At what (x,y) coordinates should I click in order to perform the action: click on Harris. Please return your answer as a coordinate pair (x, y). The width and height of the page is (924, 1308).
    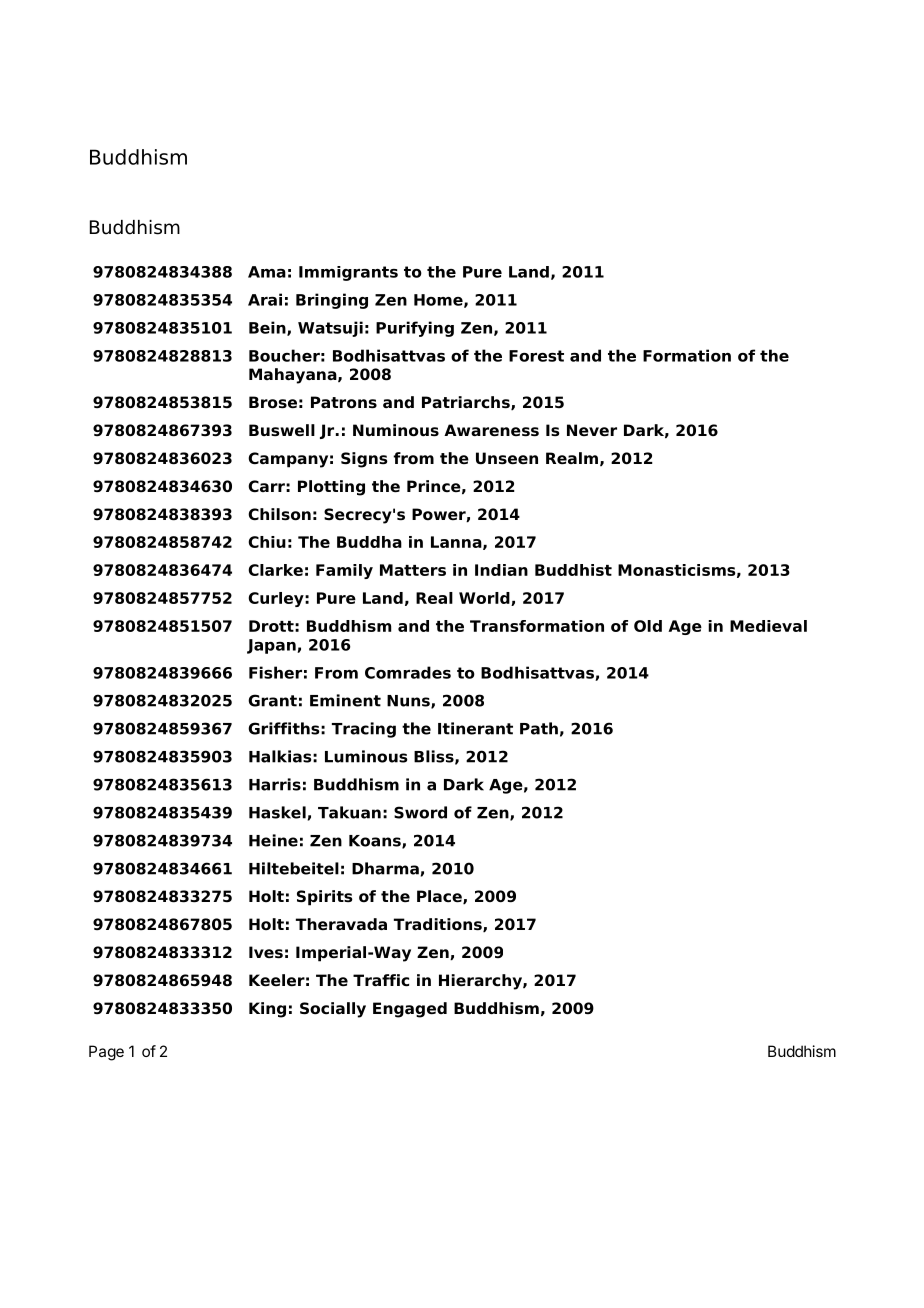
    Looking at the image, I should click on (275, 784).
